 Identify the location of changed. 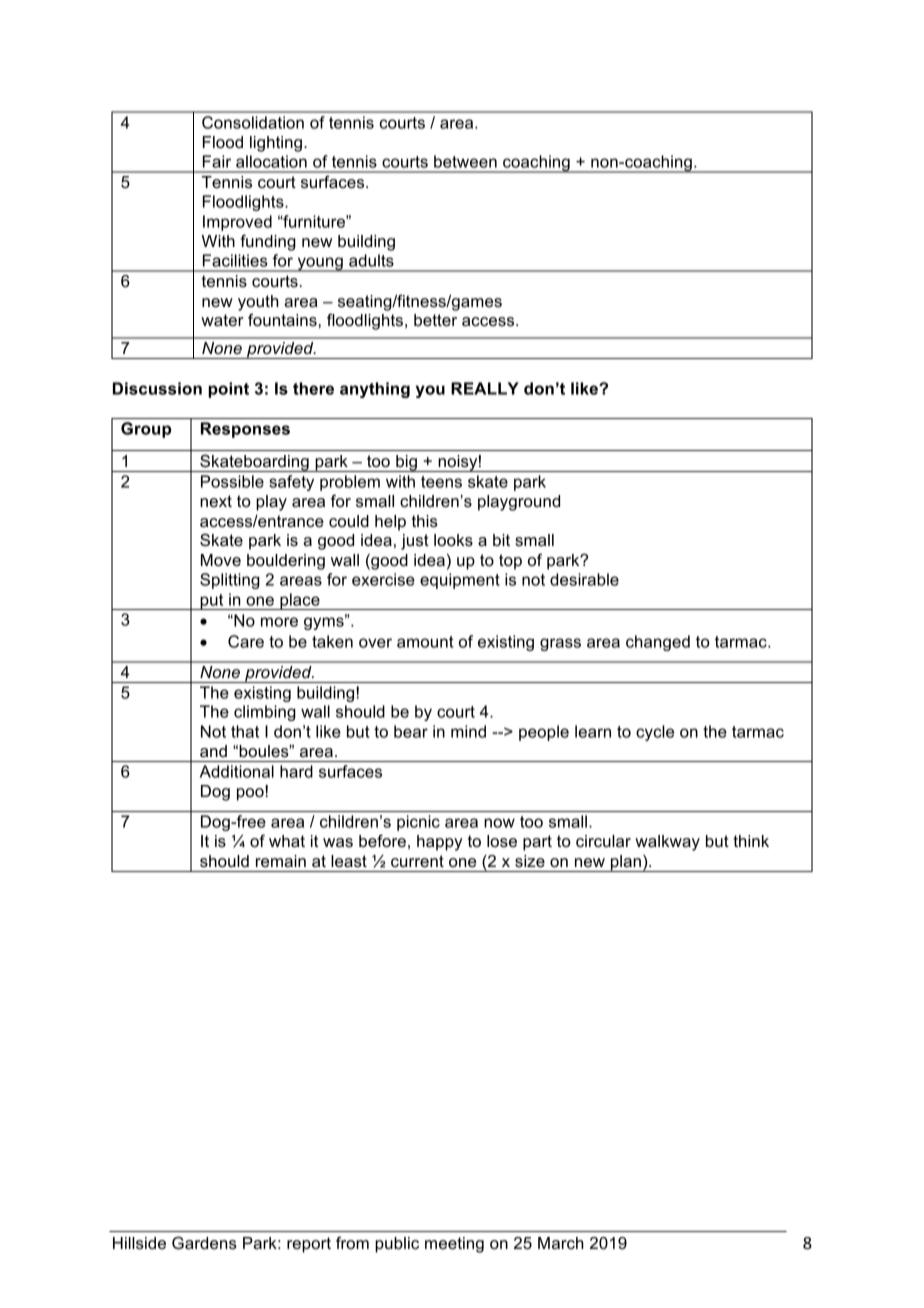
(658, 643).
